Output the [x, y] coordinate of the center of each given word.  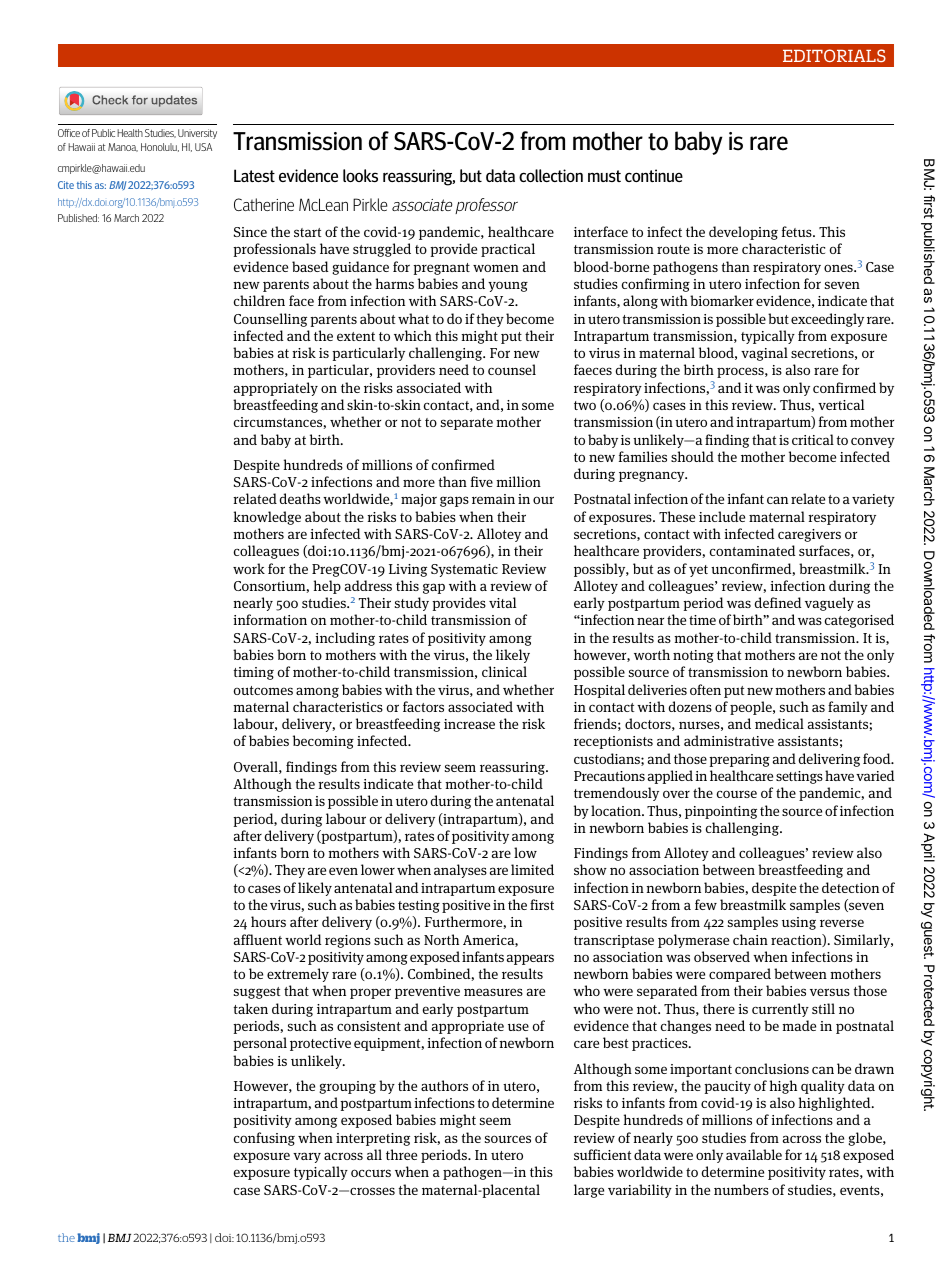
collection [551, 175]
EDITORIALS [834, 55]
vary [307, 1157]
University [197, 134]
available [754, 1154]
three [401, 1154]
